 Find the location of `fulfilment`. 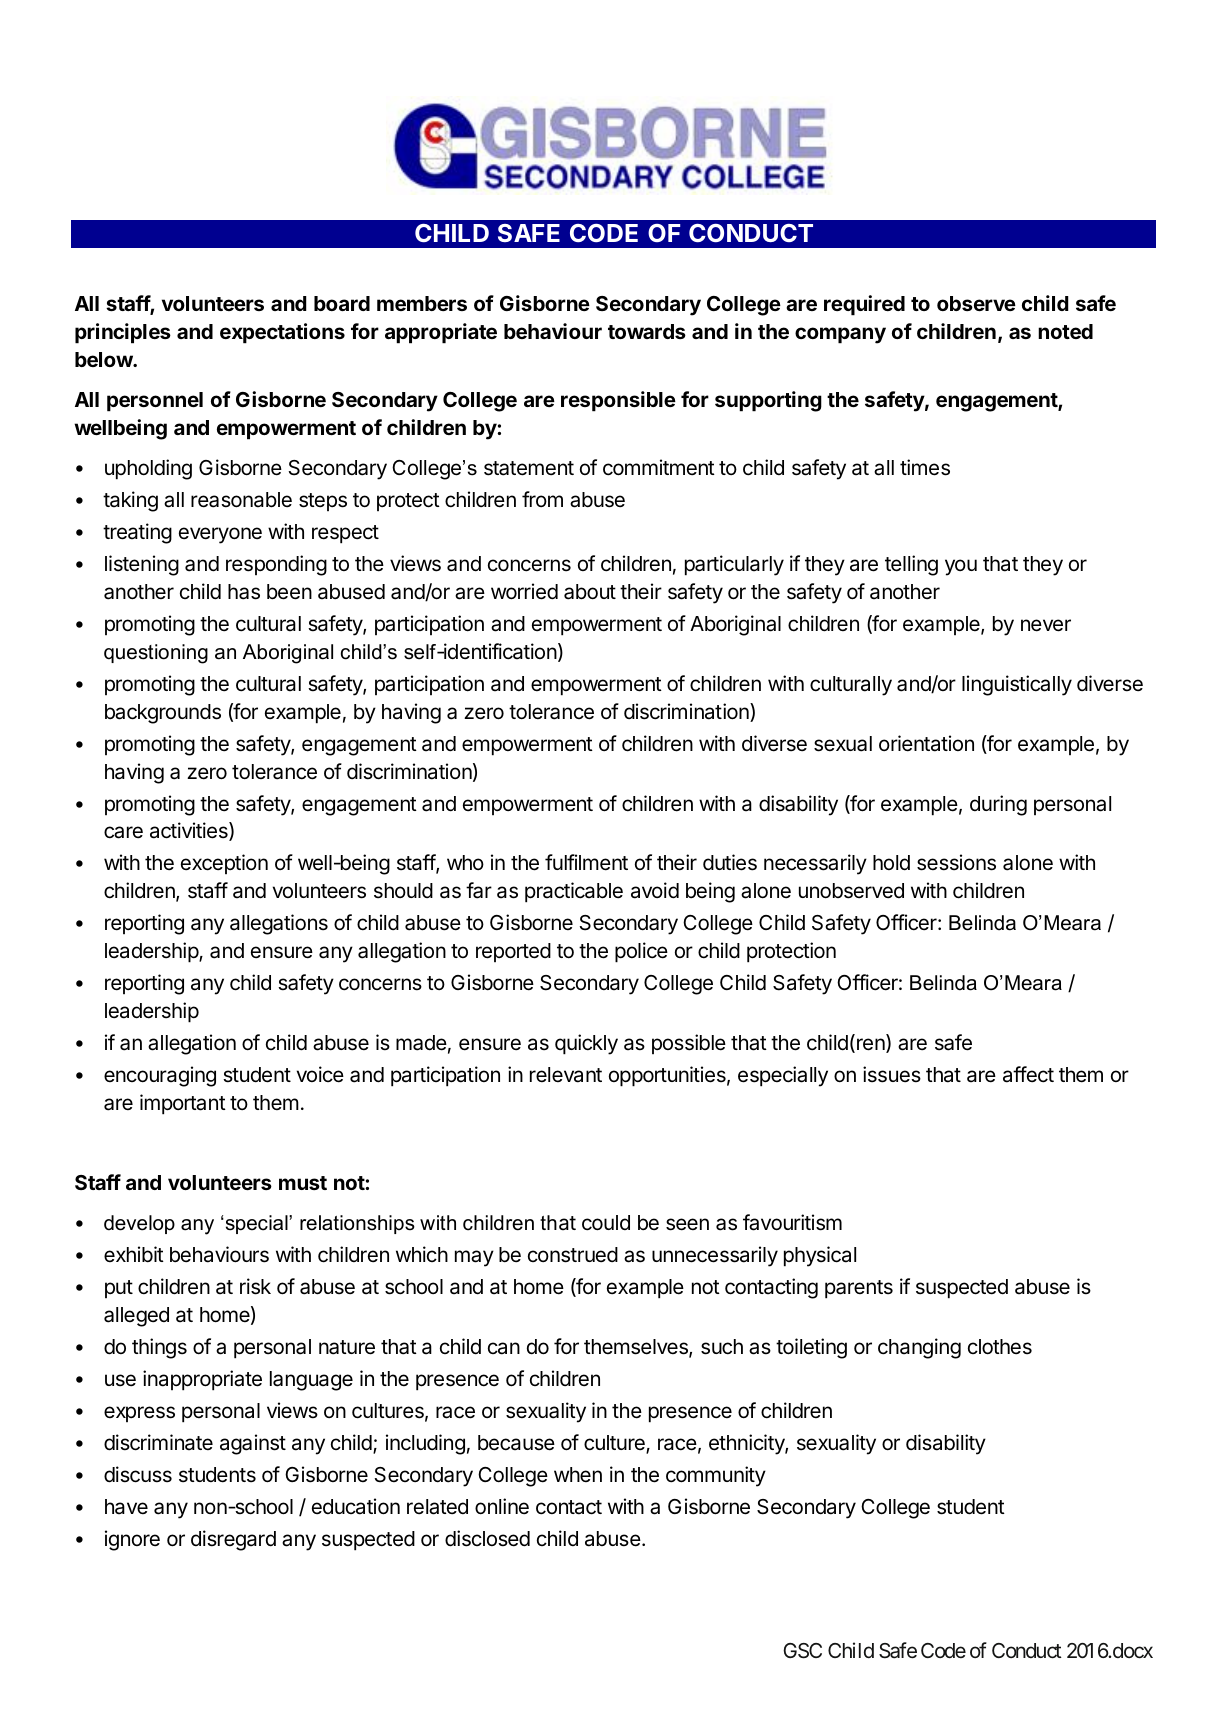

fulfilment is located at coordinates (586, 862).
